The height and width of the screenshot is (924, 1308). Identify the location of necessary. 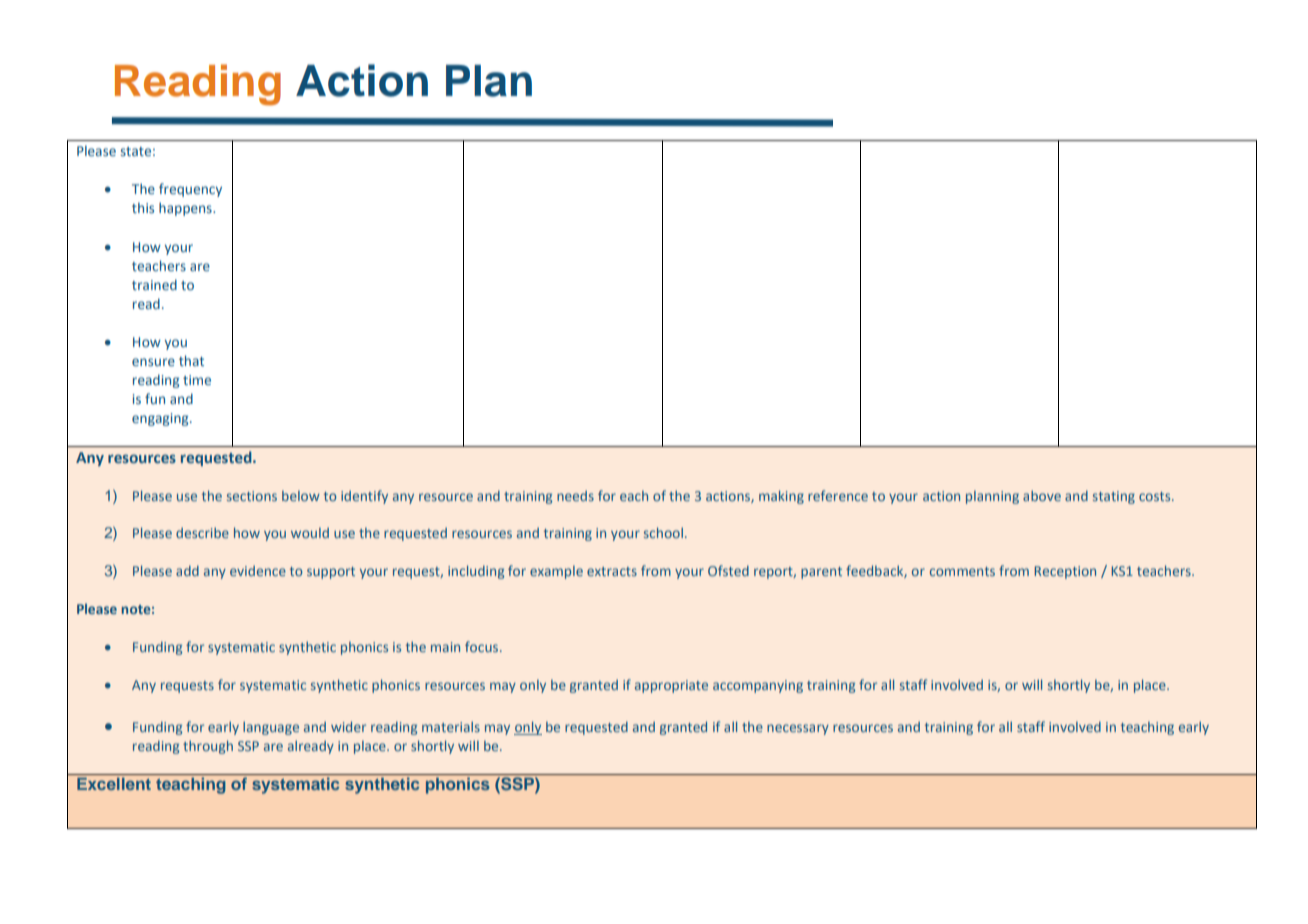
(798, 729).
